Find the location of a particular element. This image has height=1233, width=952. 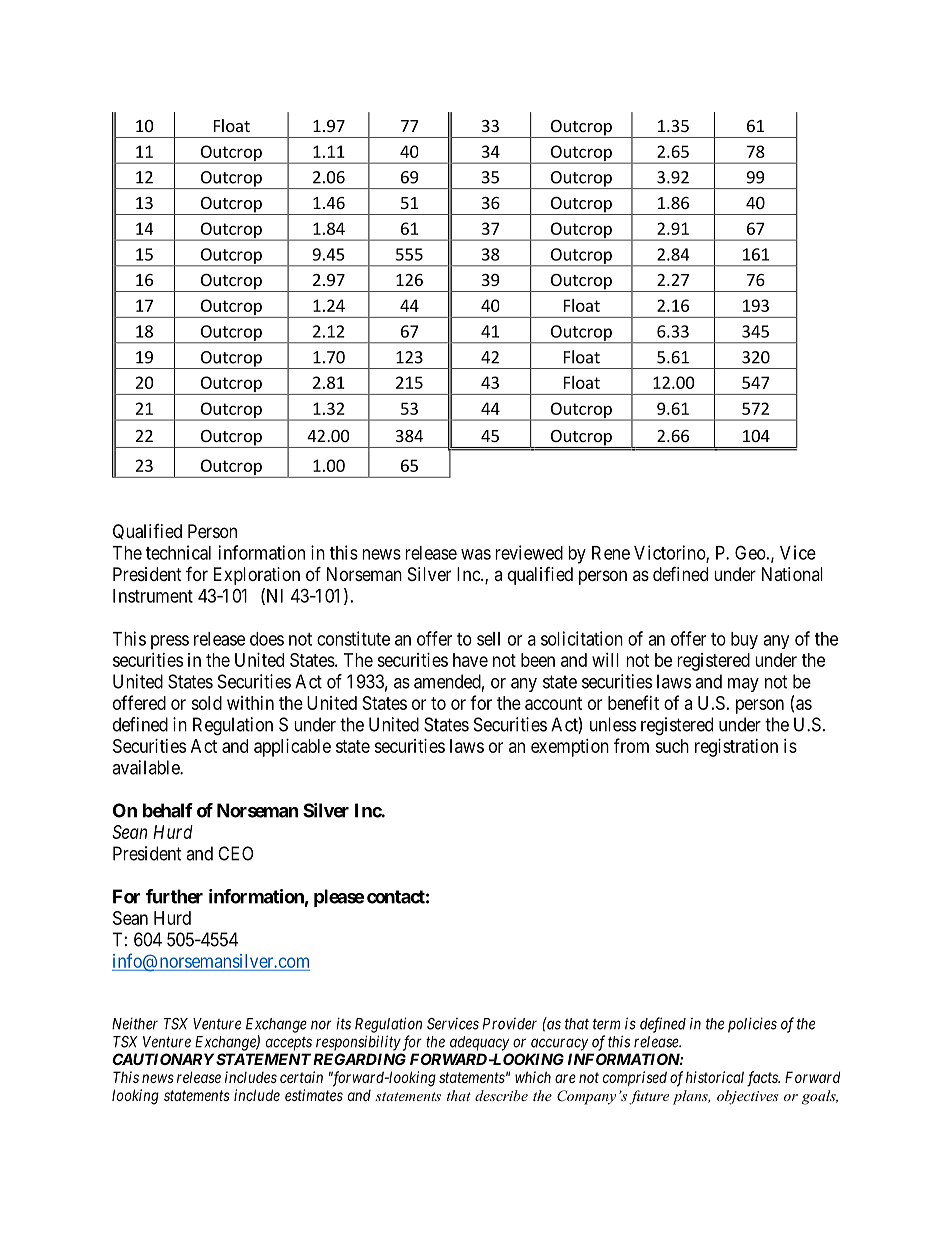

Geo is located at coordinates (750, 552).
